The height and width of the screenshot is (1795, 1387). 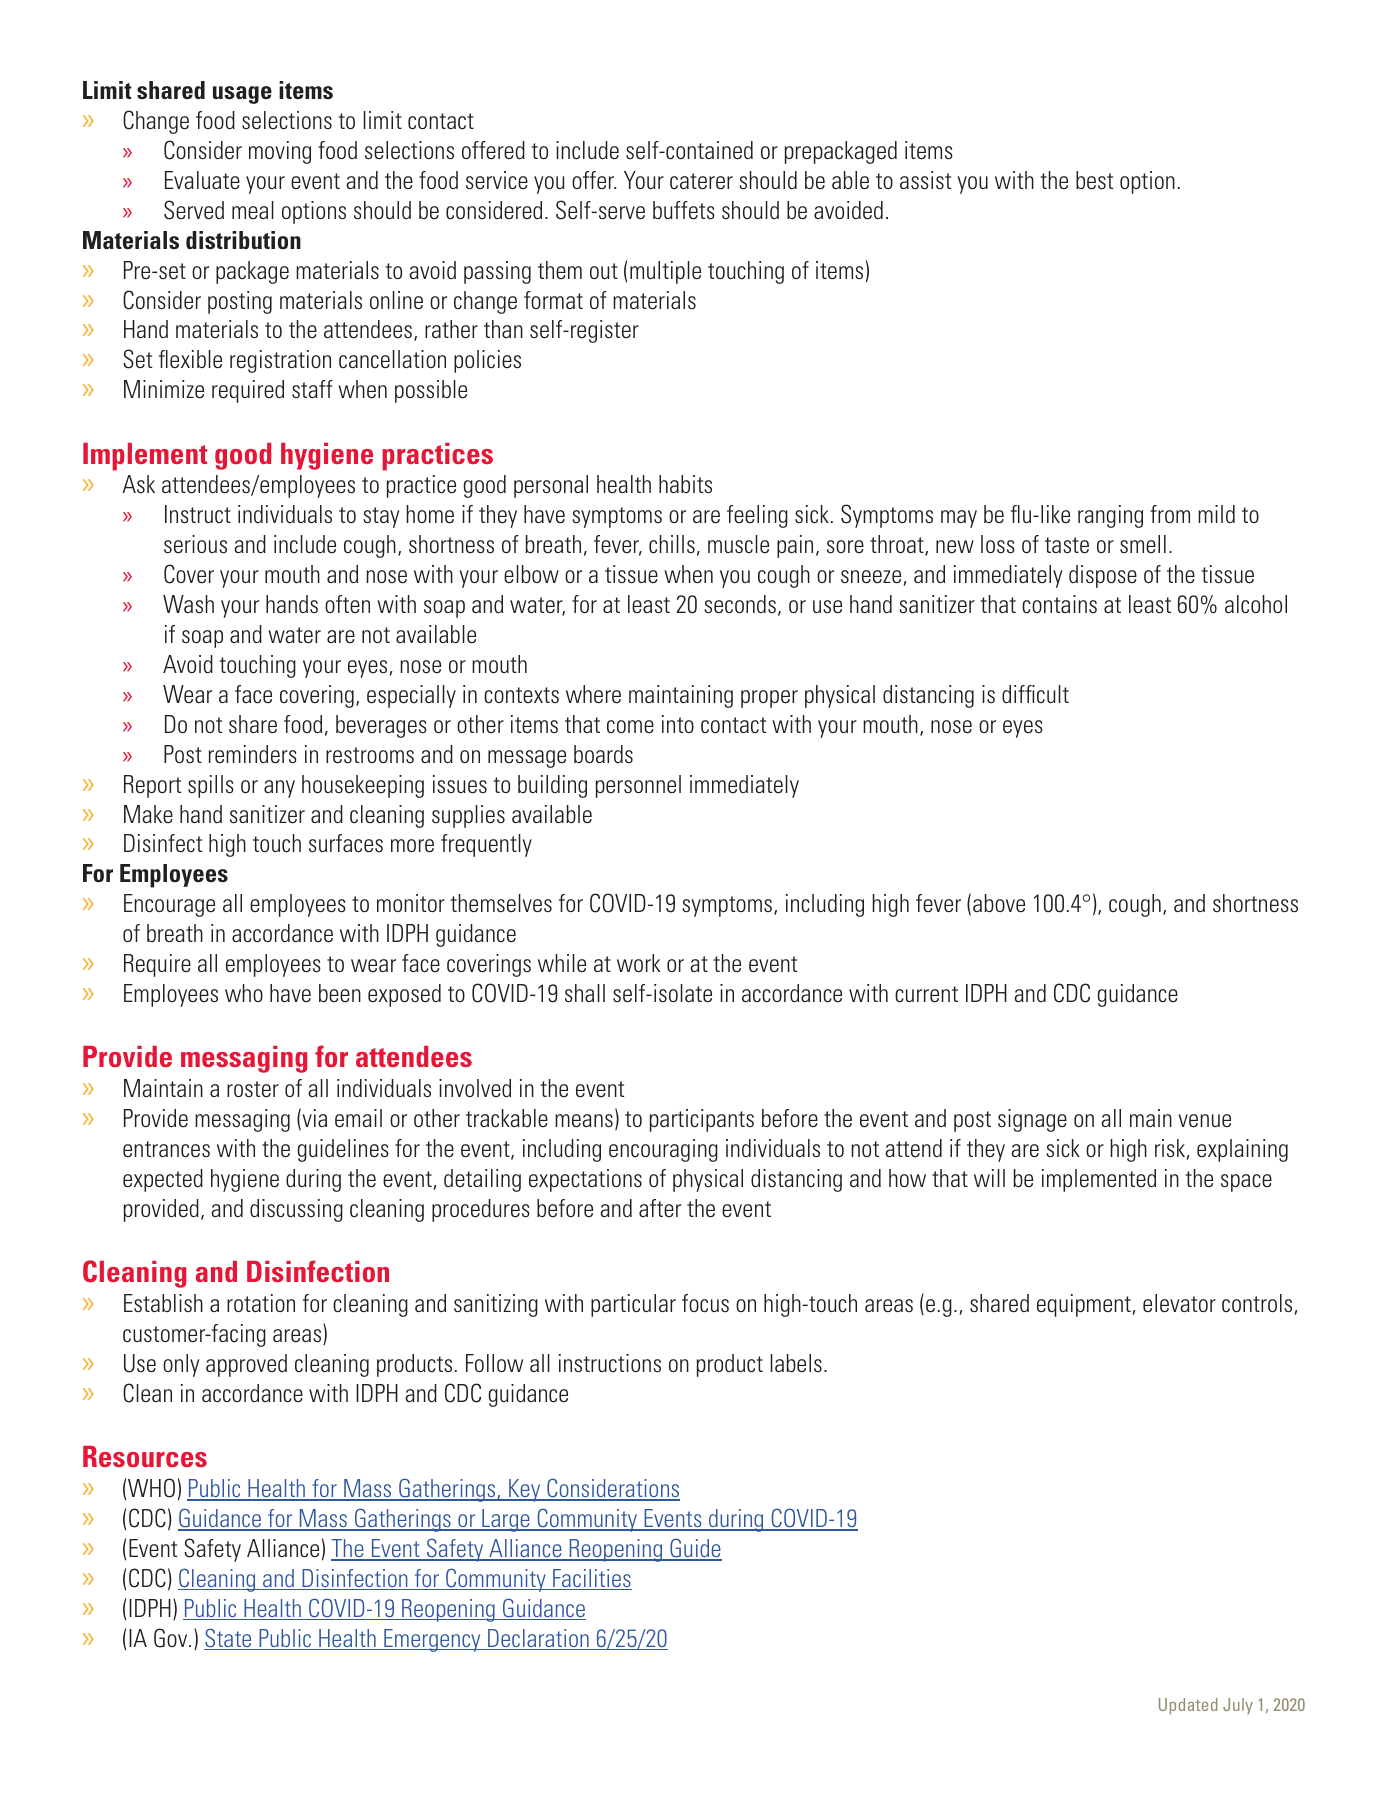 I want to click on caterer, so click(x=701, y=181).
